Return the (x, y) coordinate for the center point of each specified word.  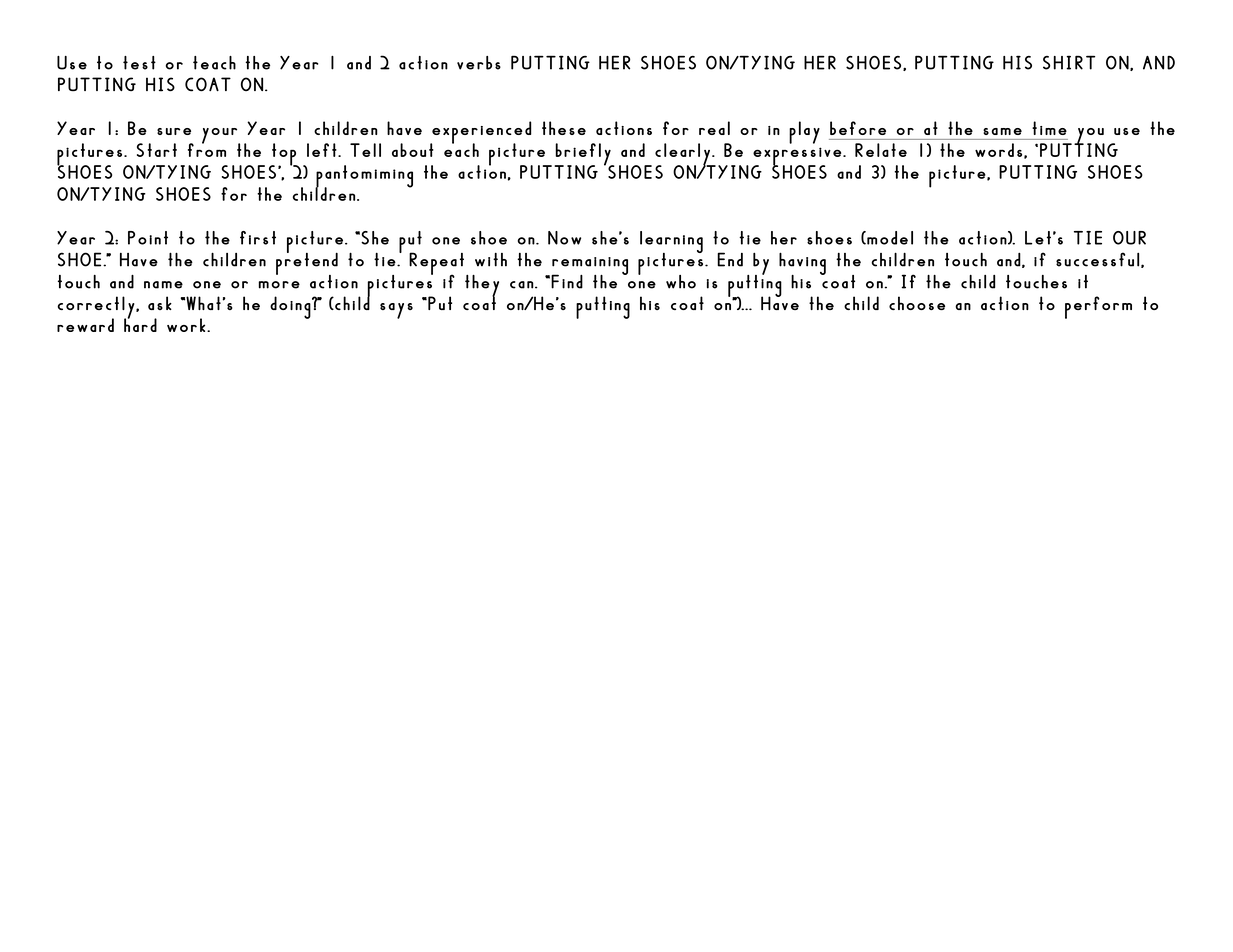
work (187, 325)
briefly (583, 155)
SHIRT (1069, 62)
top (284, 155)
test (139, 63)
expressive (796, 157)
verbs (479, 63)
